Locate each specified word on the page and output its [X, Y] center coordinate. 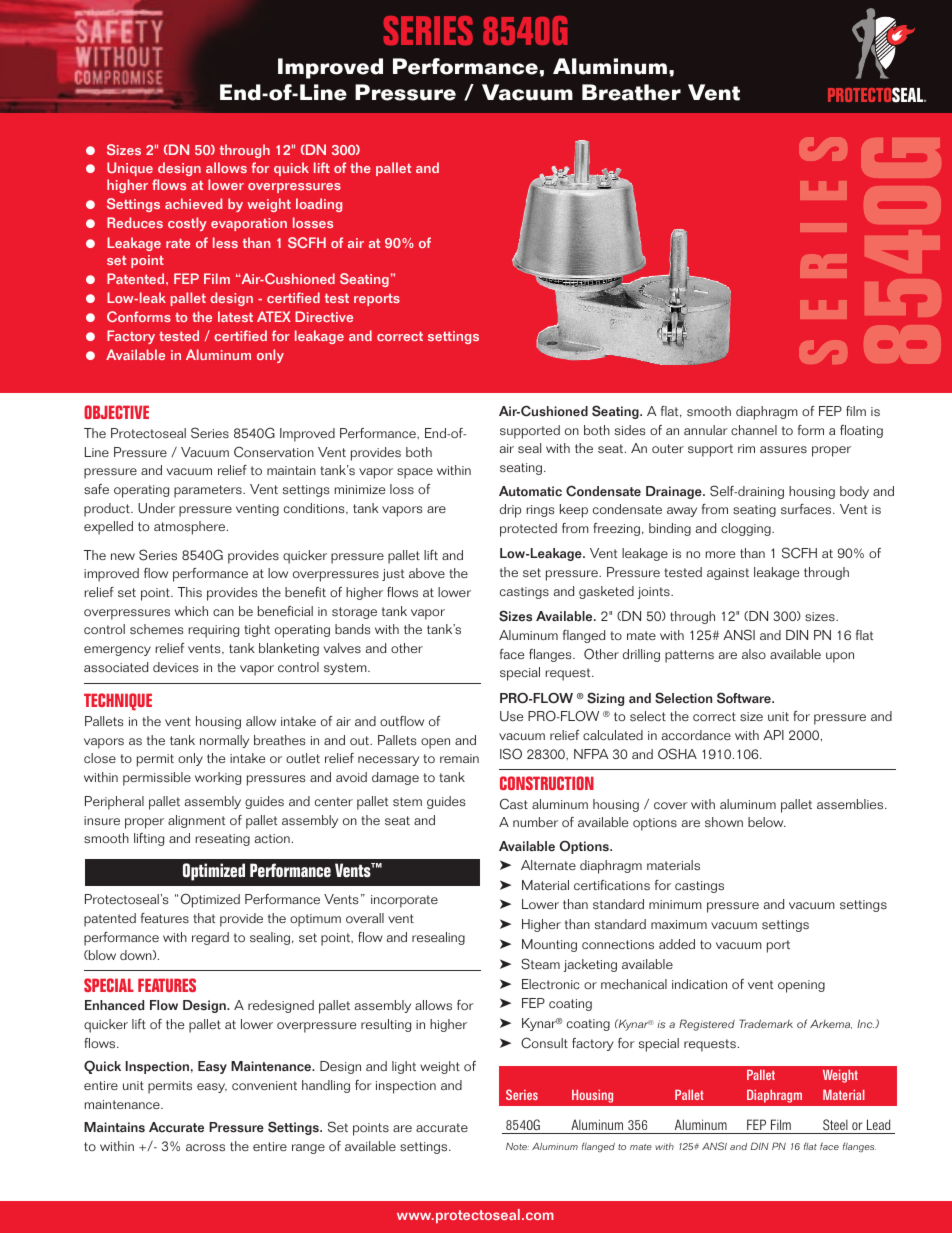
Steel [835, 1124]
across [205, 1148]
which [191, 611]
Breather [631, 92]
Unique [130, 169]
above [427, 573]
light [404, 1067]
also [754, 654]
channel [754, 430]
